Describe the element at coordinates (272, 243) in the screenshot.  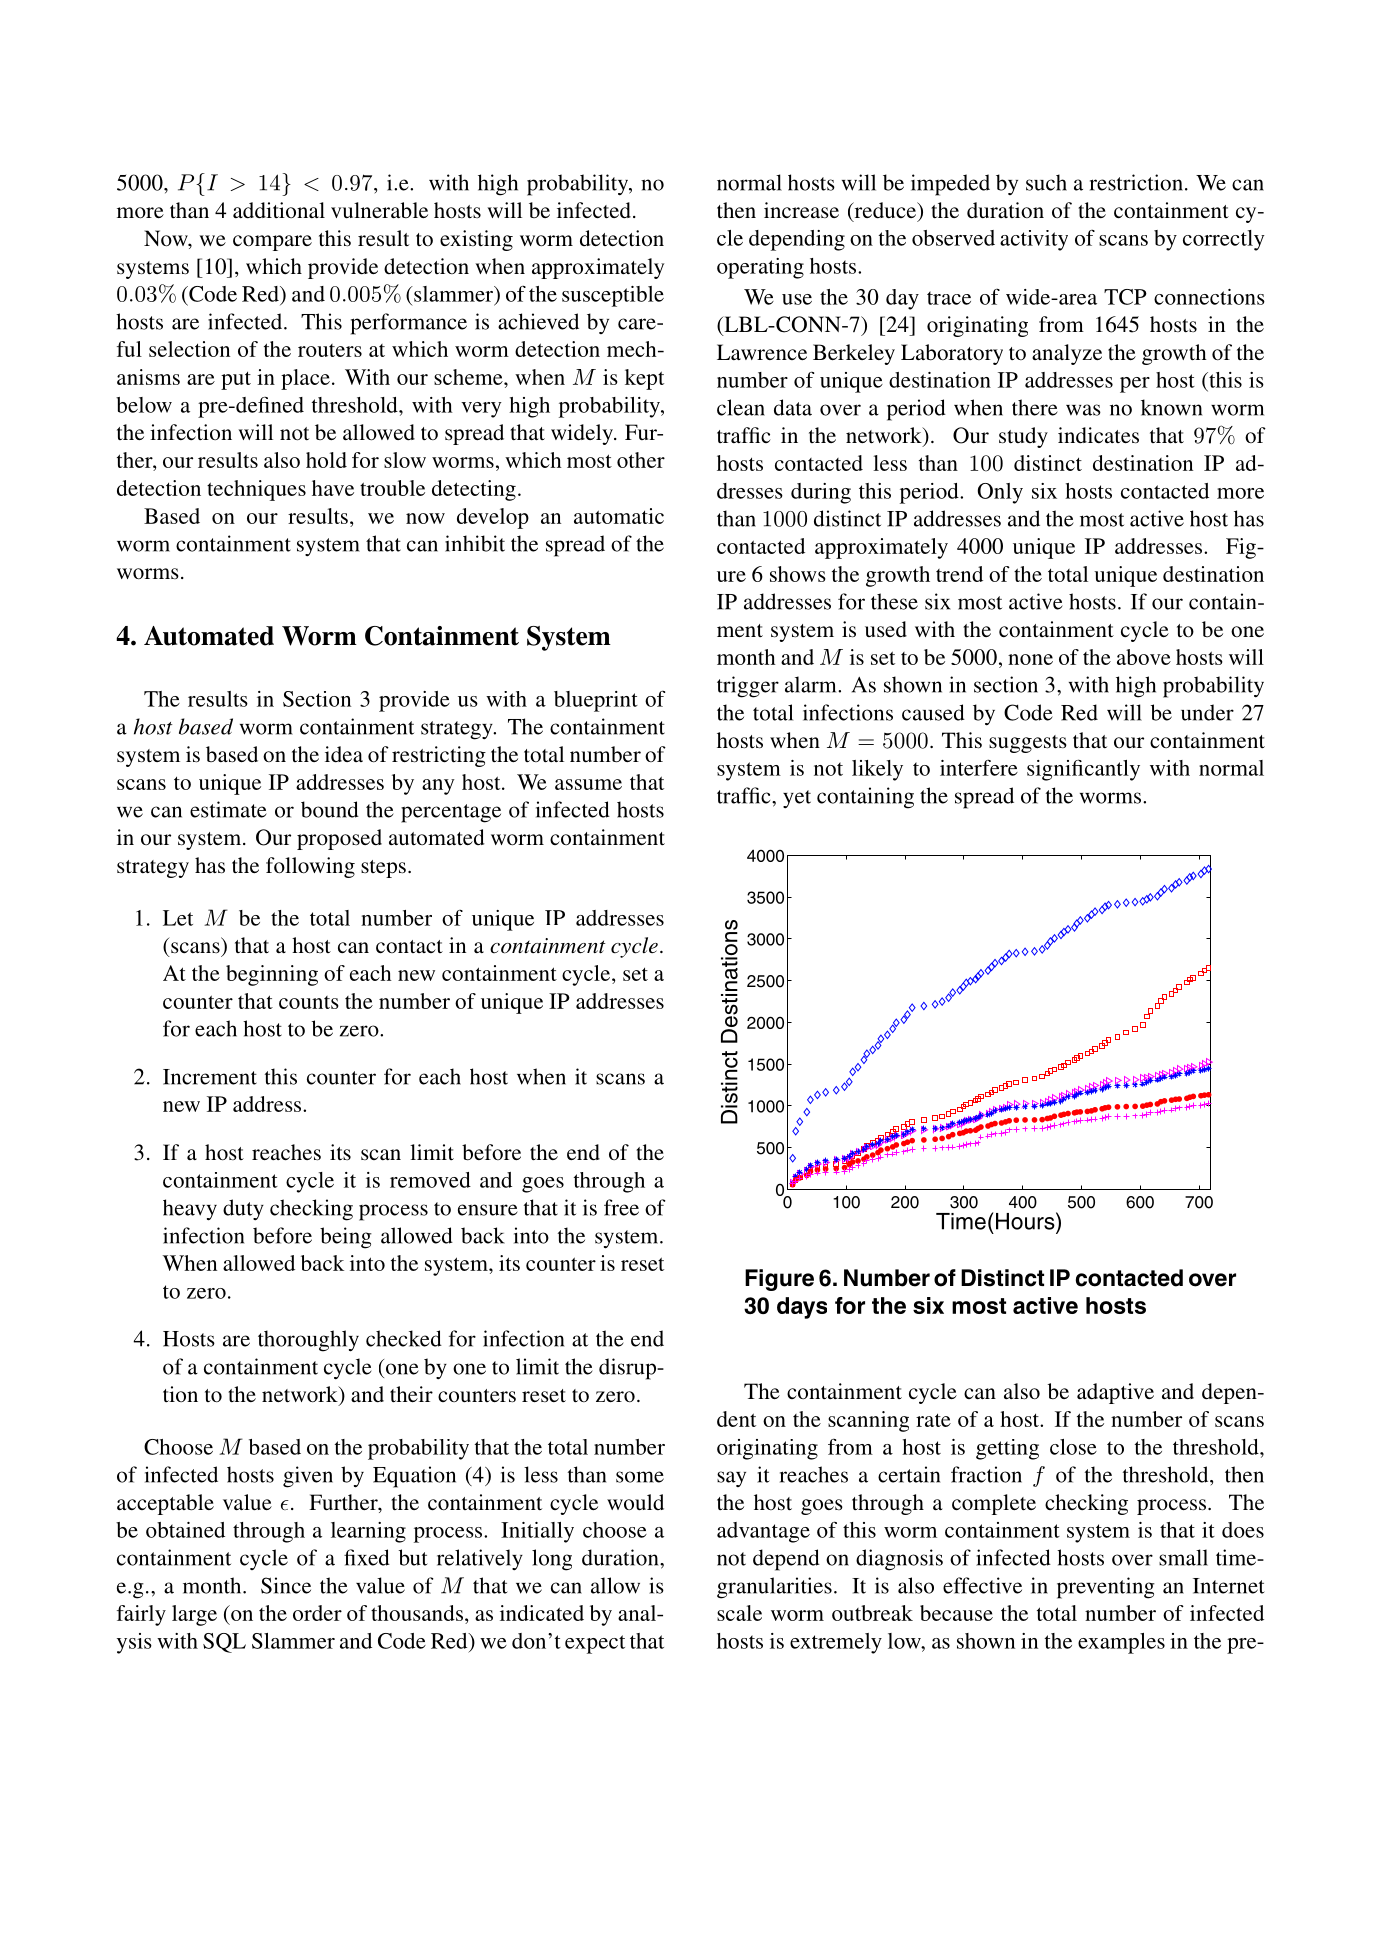
I see `compare` at that location.
